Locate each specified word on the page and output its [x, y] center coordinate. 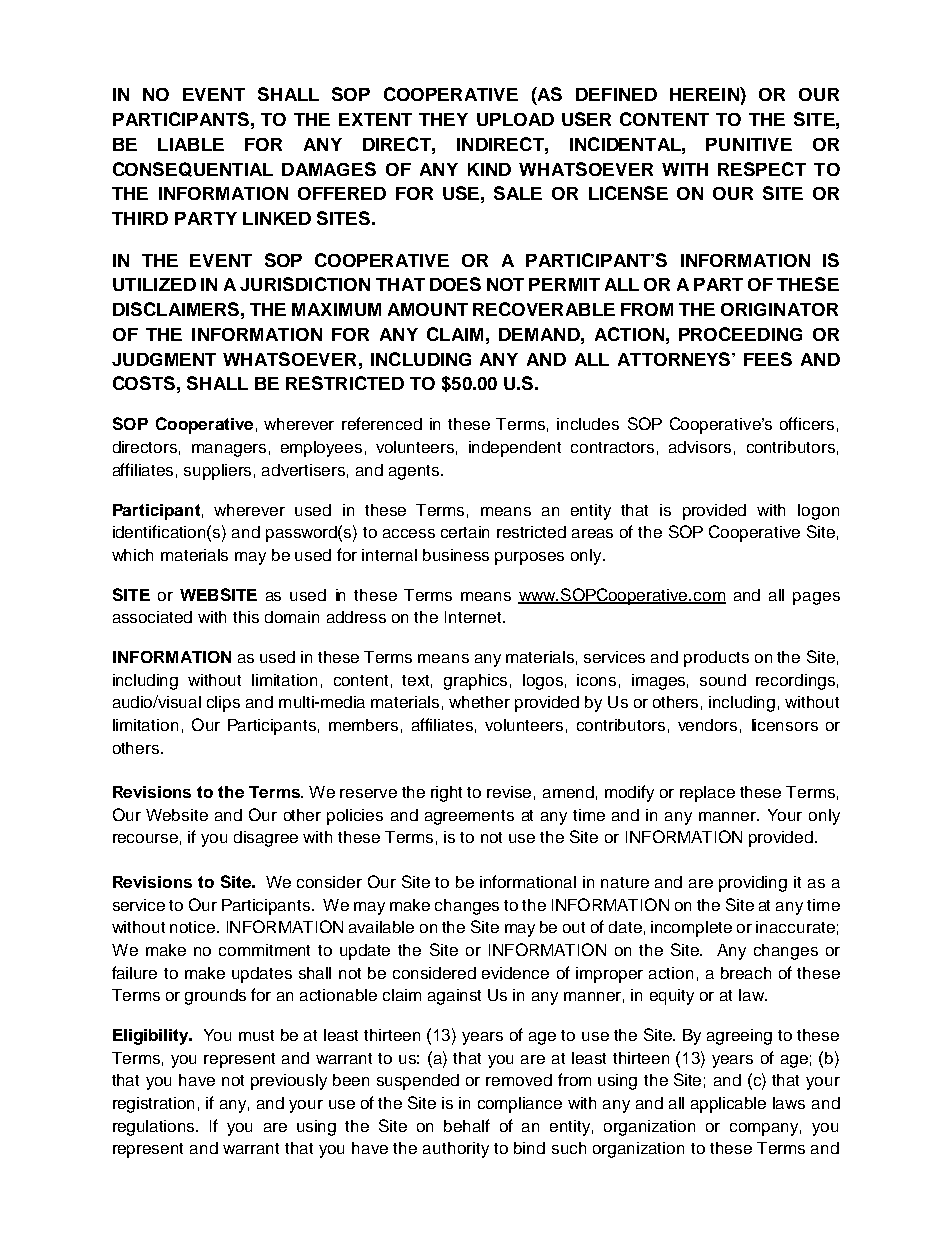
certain [465, 532]
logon [818, 512]
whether [479, 702]
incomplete [691, 929]
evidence [515, 973]
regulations [155, 1128]
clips [223, 704]
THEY [443, 119]
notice [194, 927]
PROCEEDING [740, 334]
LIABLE [191, 144]
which [132, 555]
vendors [707, 725]
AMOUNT [428, 309]
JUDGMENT [164, 359]
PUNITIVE [749, 144]
